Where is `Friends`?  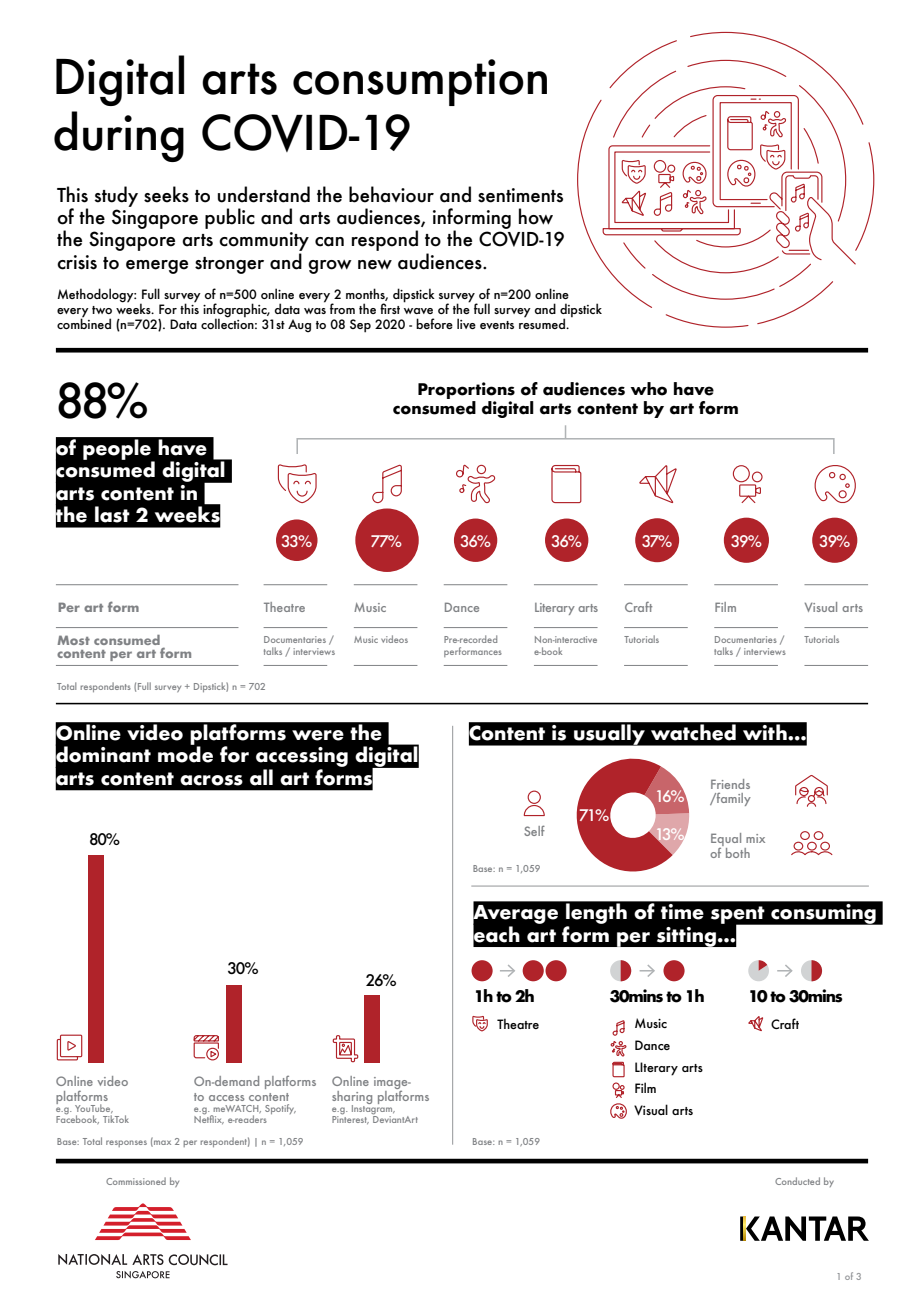 Friends is located at coordinates (730, 784).
